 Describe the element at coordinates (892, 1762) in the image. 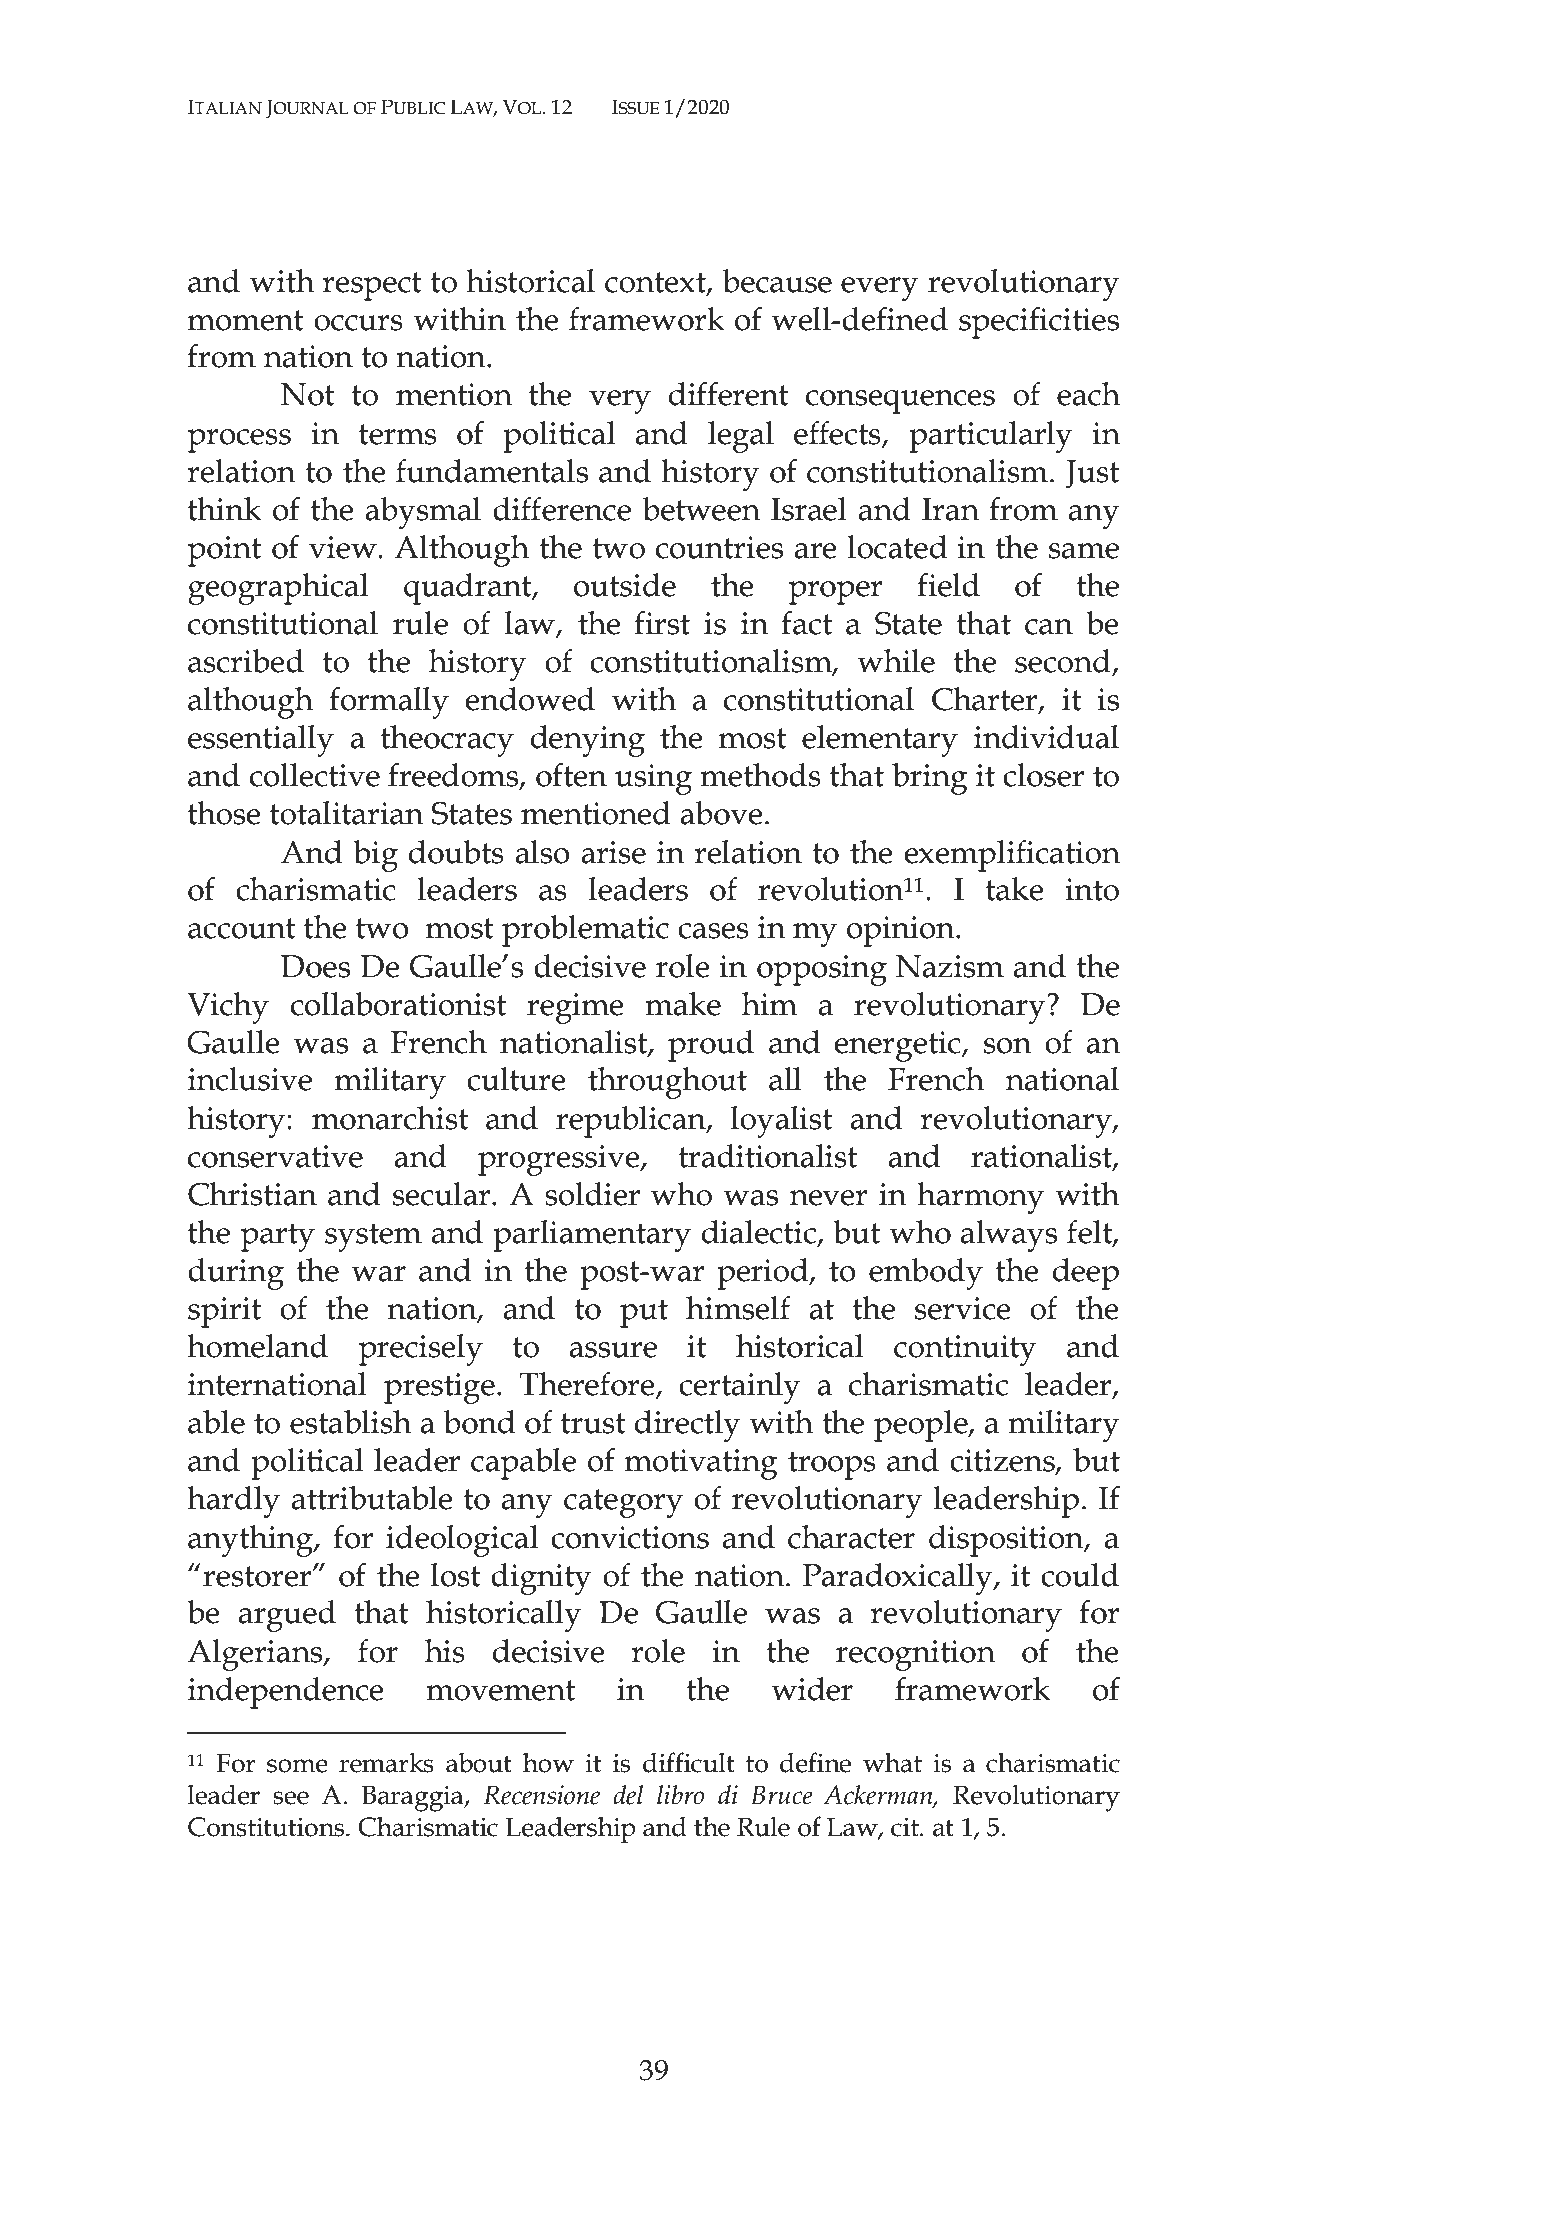

I see `what` at that location.
